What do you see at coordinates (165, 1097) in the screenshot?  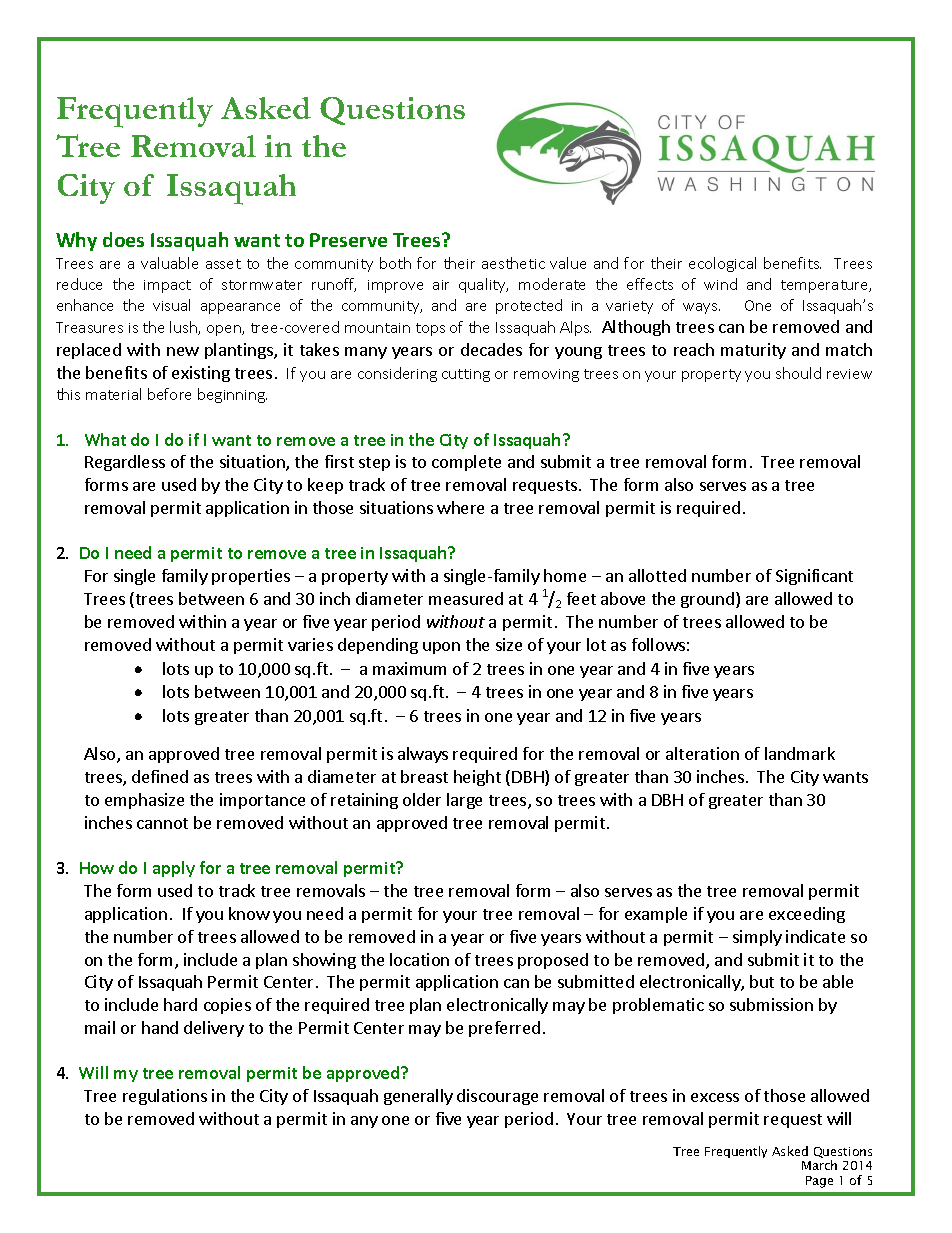 I see `regulations` at bounding box center [165, 1097].
